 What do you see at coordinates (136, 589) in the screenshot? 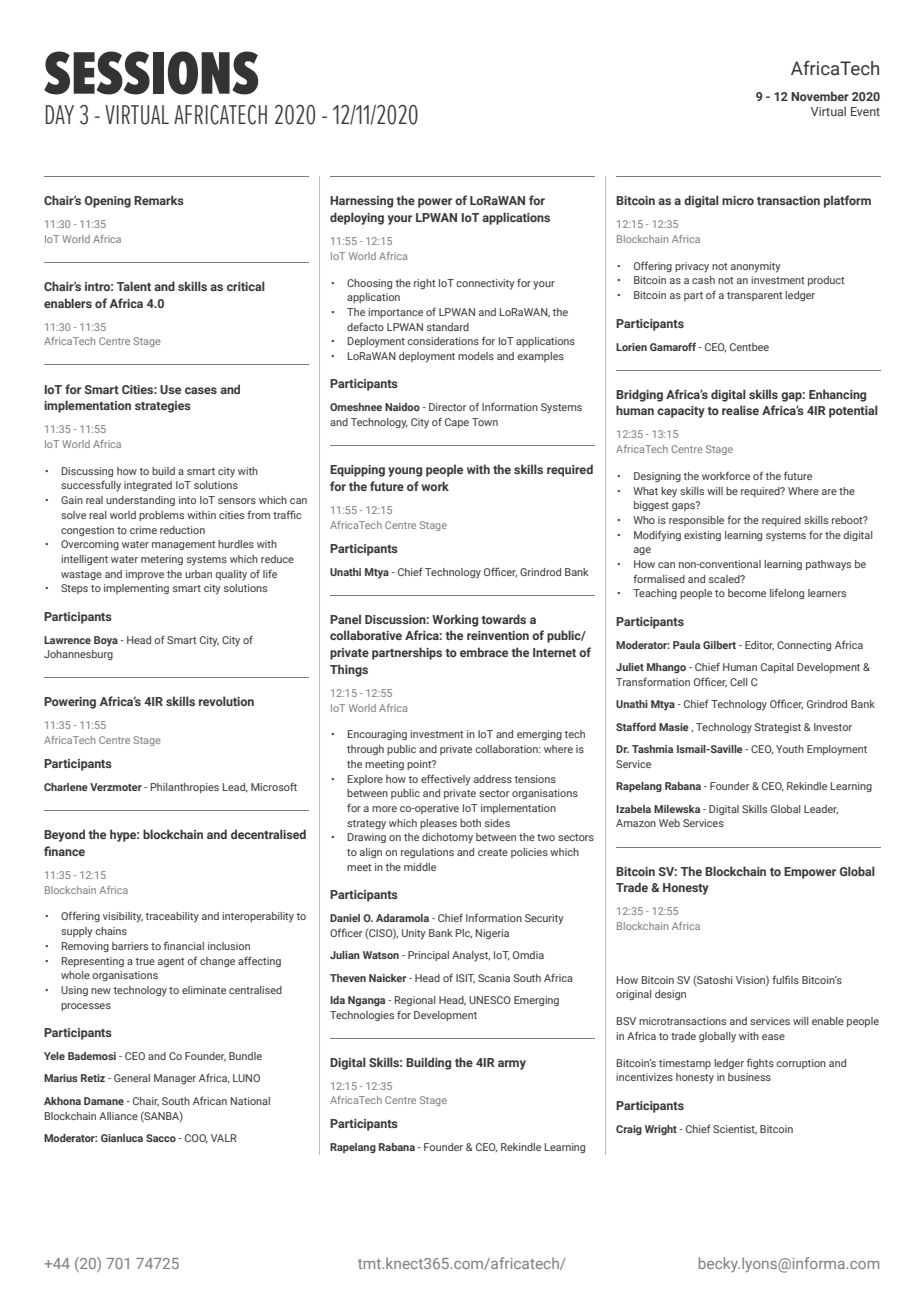
I see `implementing` at bounding box center [136, 589].
